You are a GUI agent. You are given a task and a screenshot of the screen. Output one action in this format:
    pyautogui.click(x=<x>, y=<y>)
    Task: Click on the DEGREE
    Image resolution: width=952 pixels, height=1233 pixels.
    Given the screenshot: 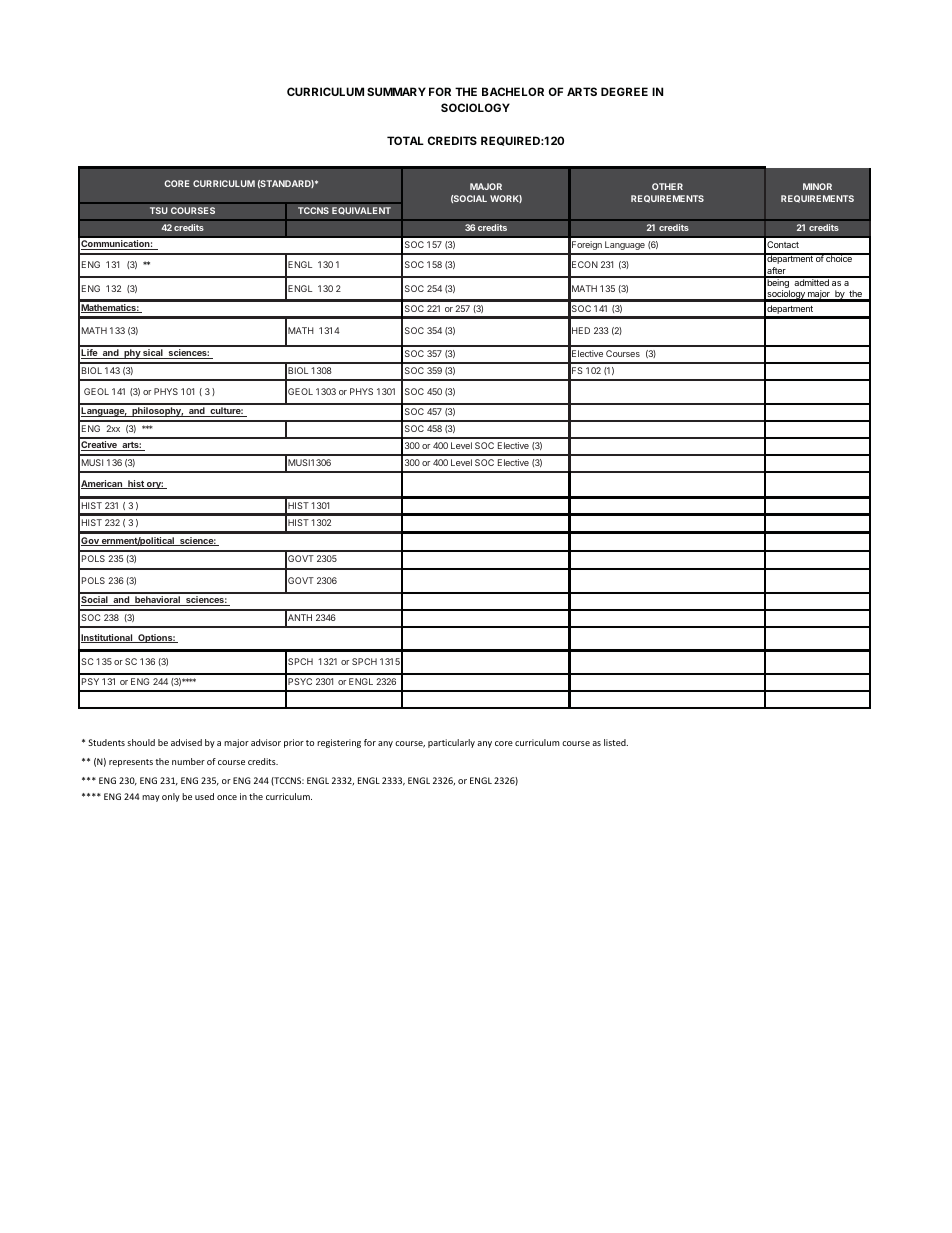 What is the action you would take?
    pyautogui.click(x=624, y=91)
